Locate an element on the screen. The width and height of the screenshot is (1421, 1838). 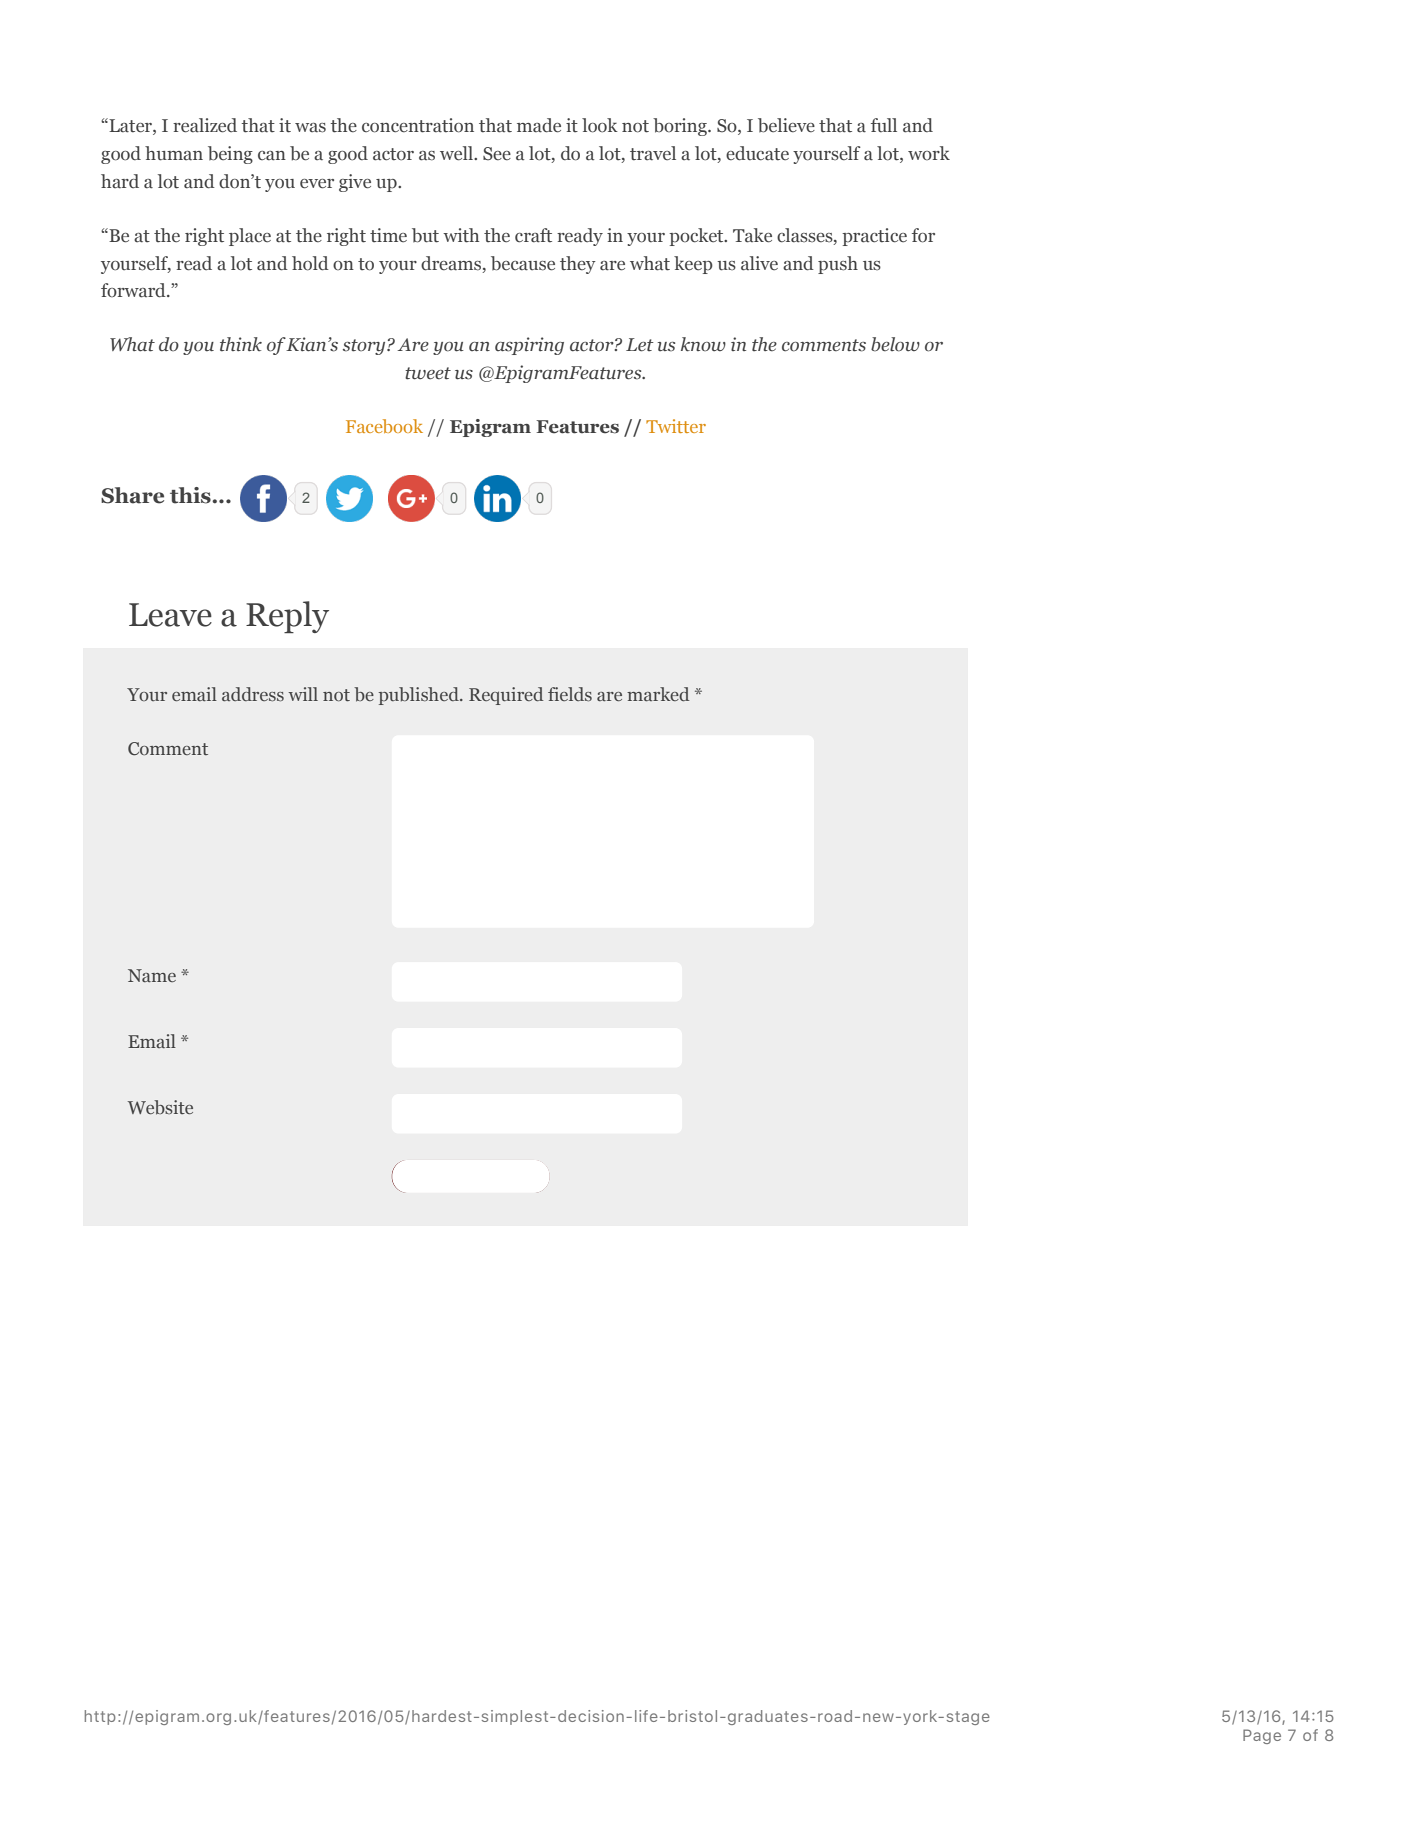
marked is located at coordinates (658, 694).
